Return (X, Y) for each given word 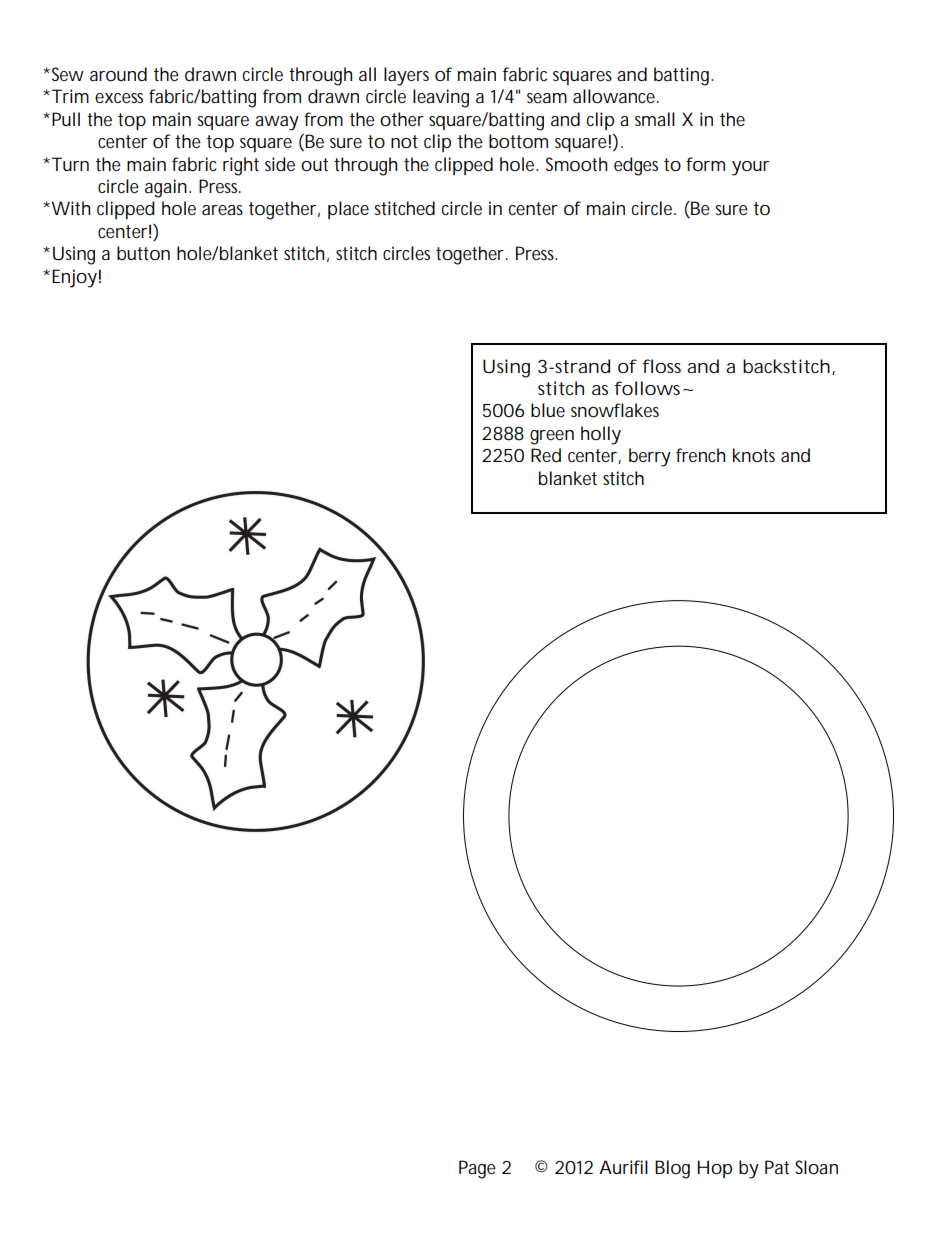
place (348, 210)
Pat (777, 1167)
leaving (441, 98)
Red (546, 455)
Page (477, 1169)
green (552, 437)
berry (650, 457)
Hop (714, 1169)
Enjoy (74, 278)
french (700, 455)
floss (662, 366)
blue (548, 410)
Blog (672, 1169)
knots (754, 455)
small (655, 119)
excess (119, 98)
